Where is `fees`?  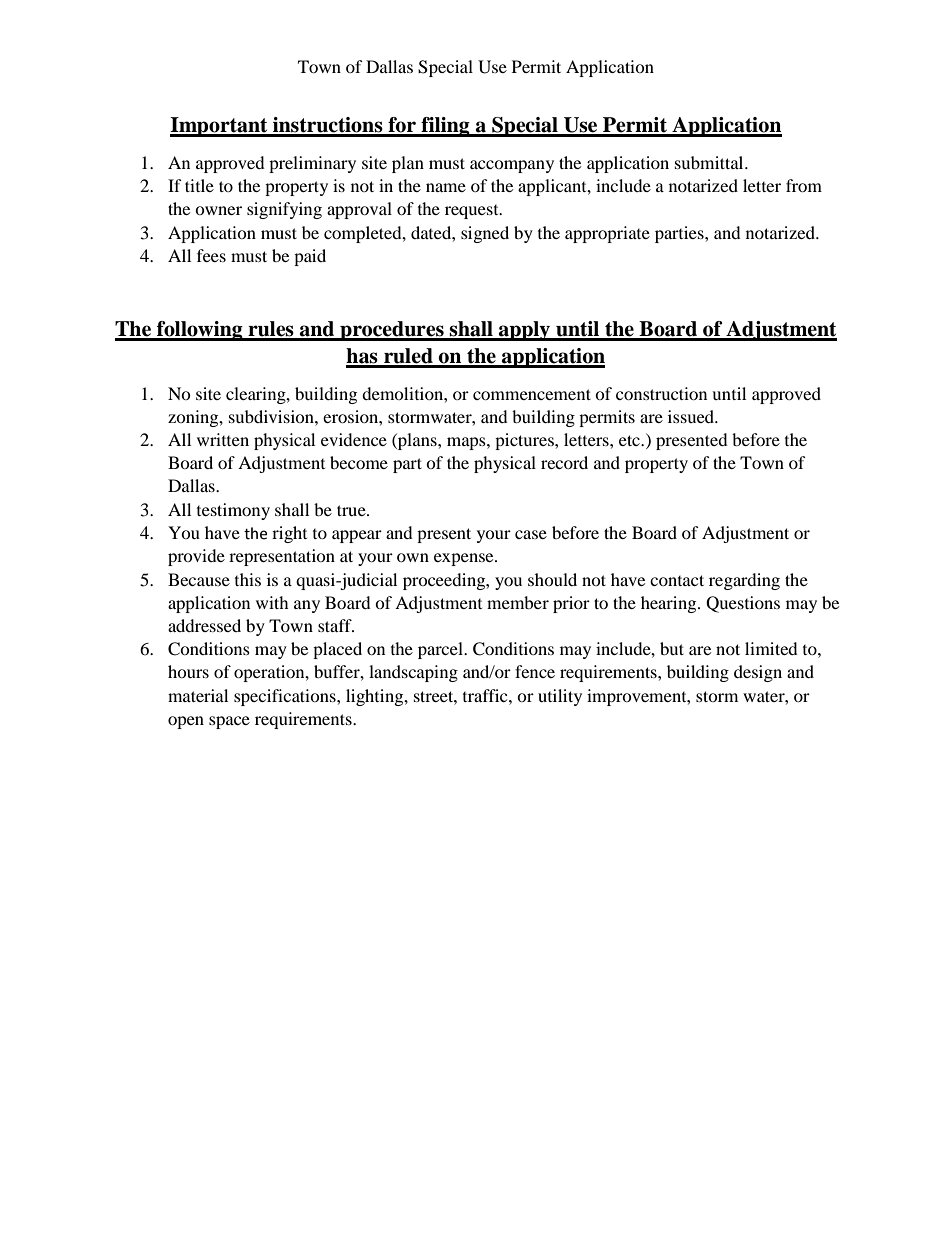 fees is located at coordinates (211, 255).
